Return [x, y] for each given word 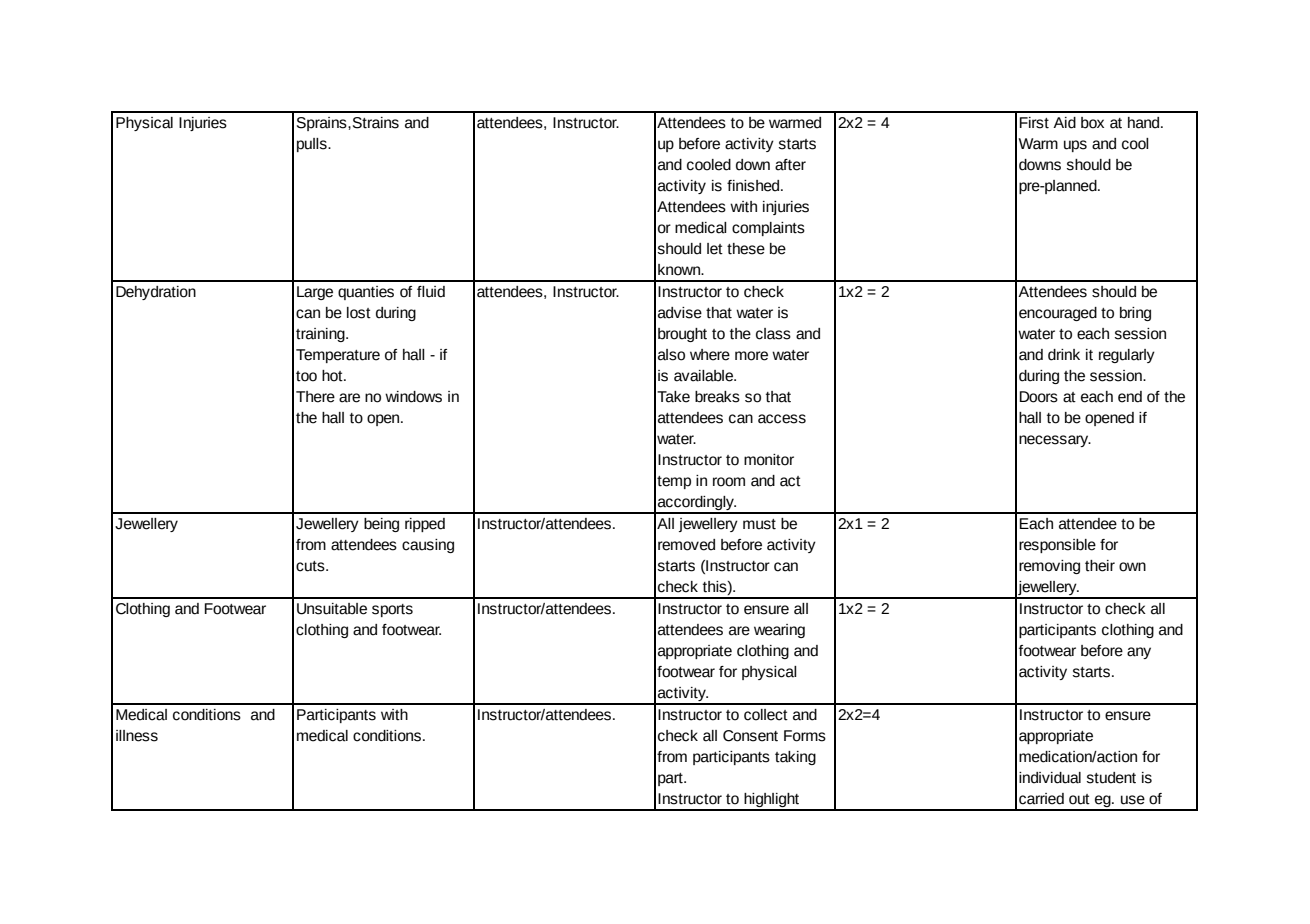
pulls [313, 145]
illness [137, 736]
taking [795, 758]
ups [1075, 146]
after [790, 165]
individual [1050, 778]
